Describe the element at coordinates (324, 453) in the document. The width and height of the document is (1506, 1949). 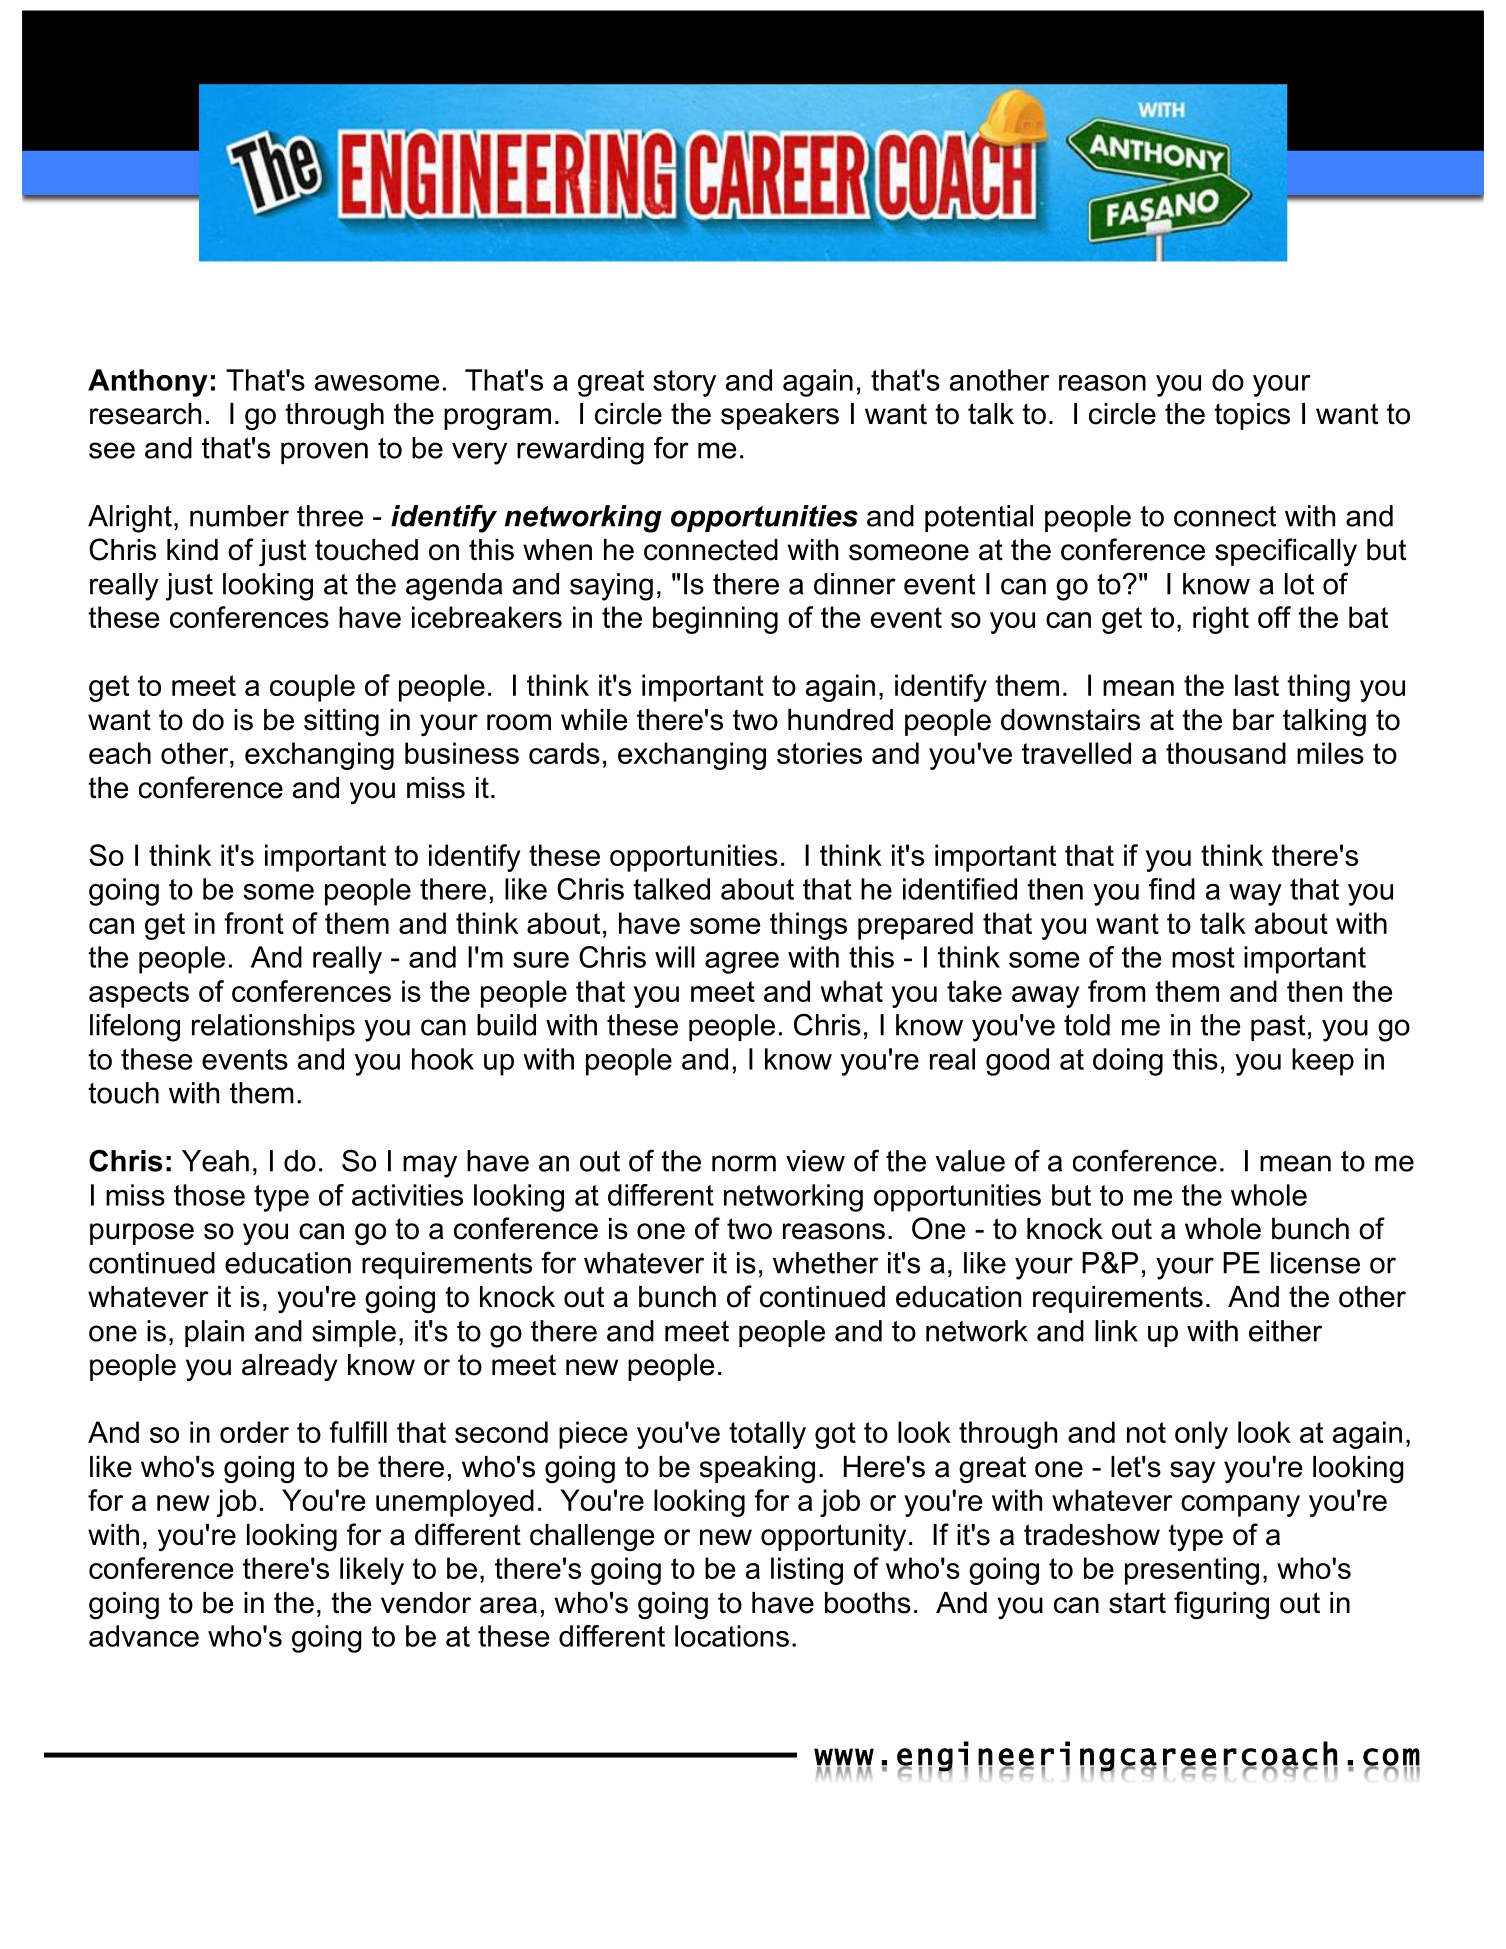
I see `proven` at that location.
